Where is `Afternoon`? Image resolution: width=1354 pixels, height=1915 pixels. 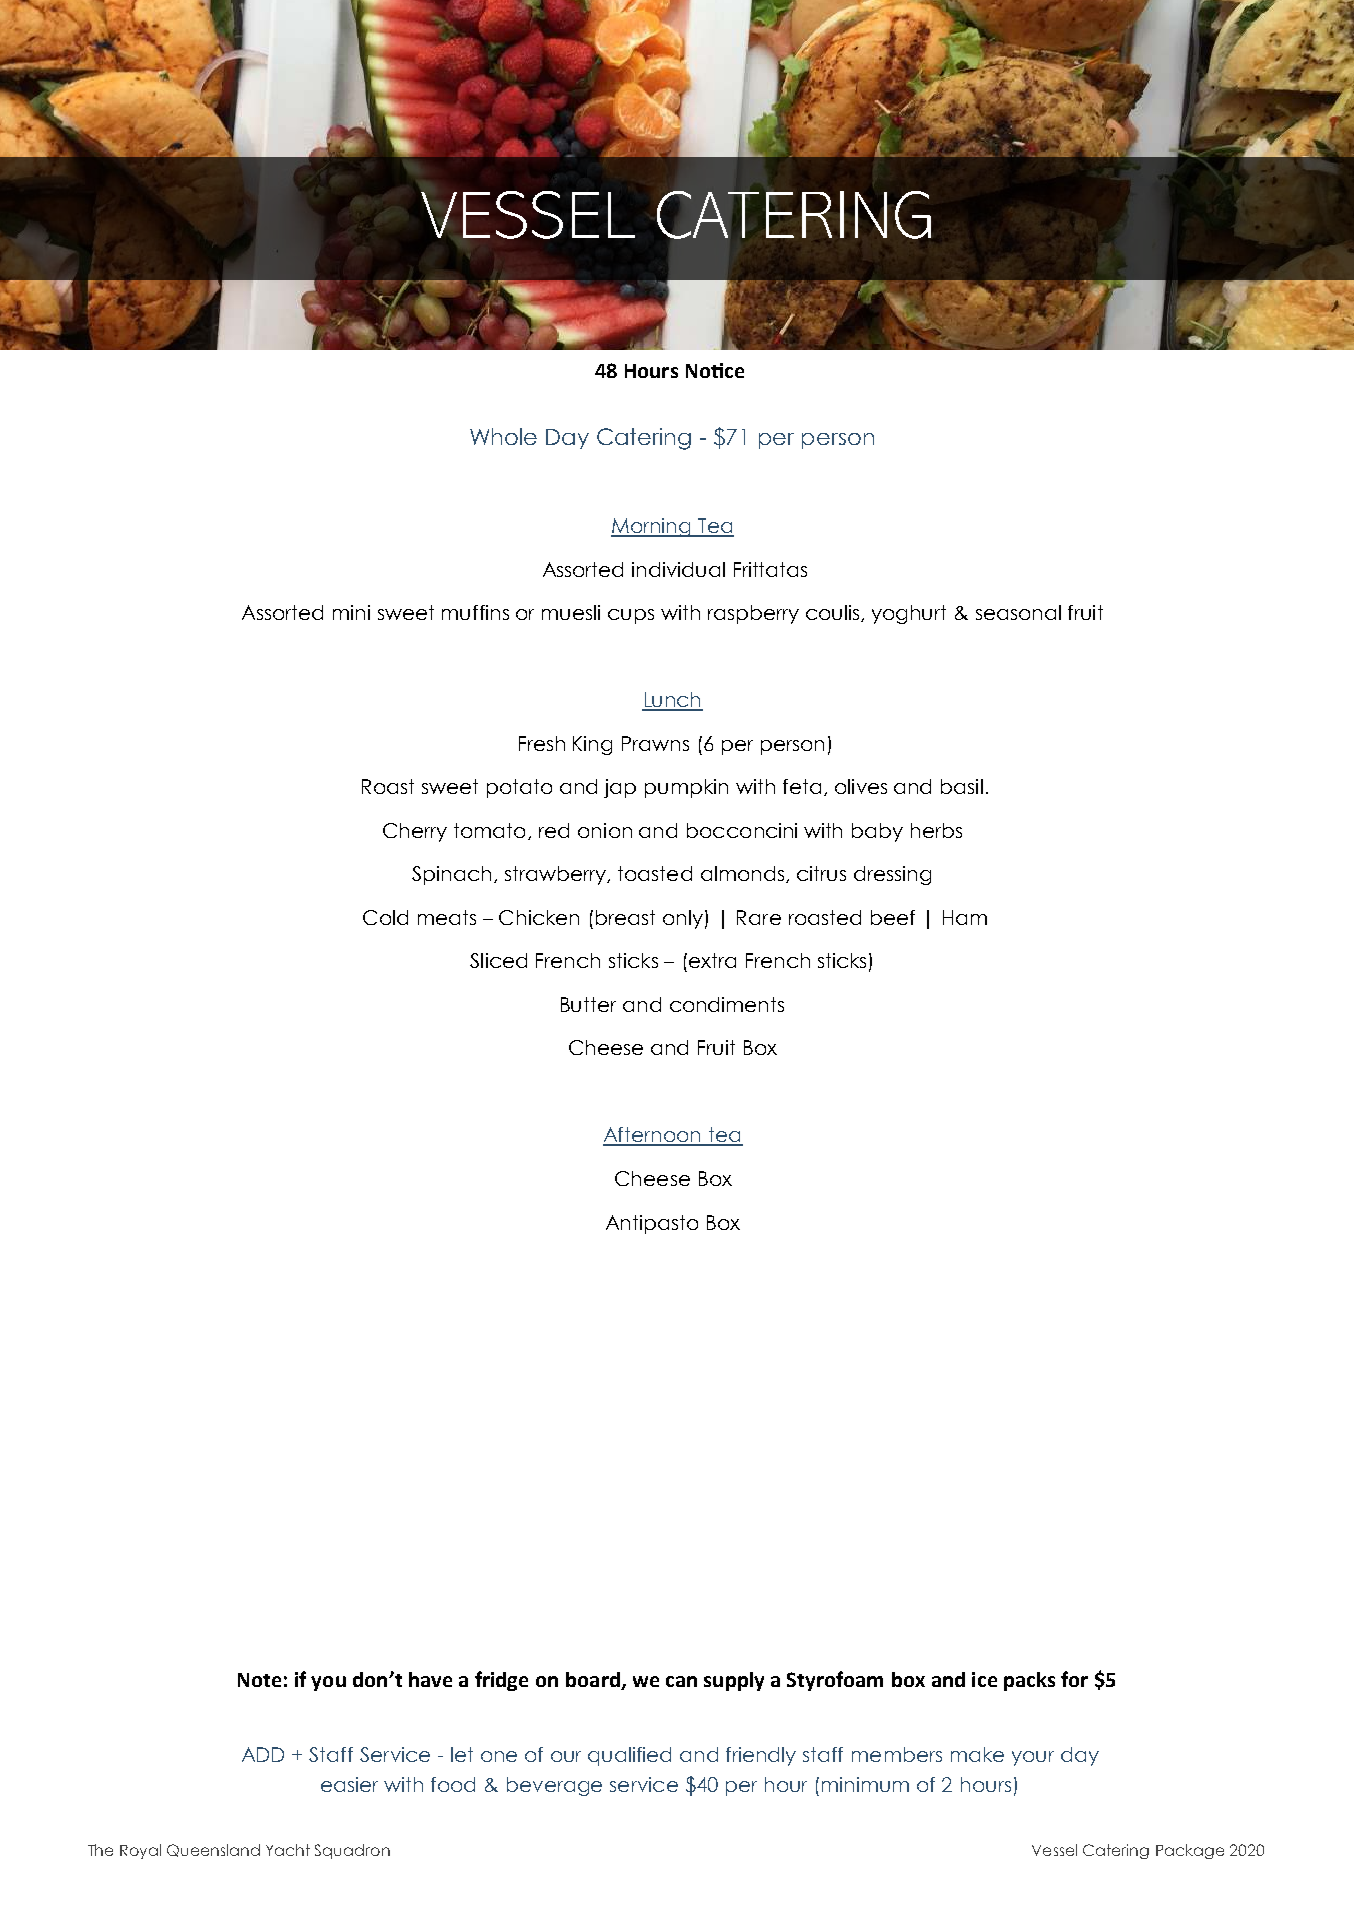
Afternoon is located at coordinates (653, 1136).
